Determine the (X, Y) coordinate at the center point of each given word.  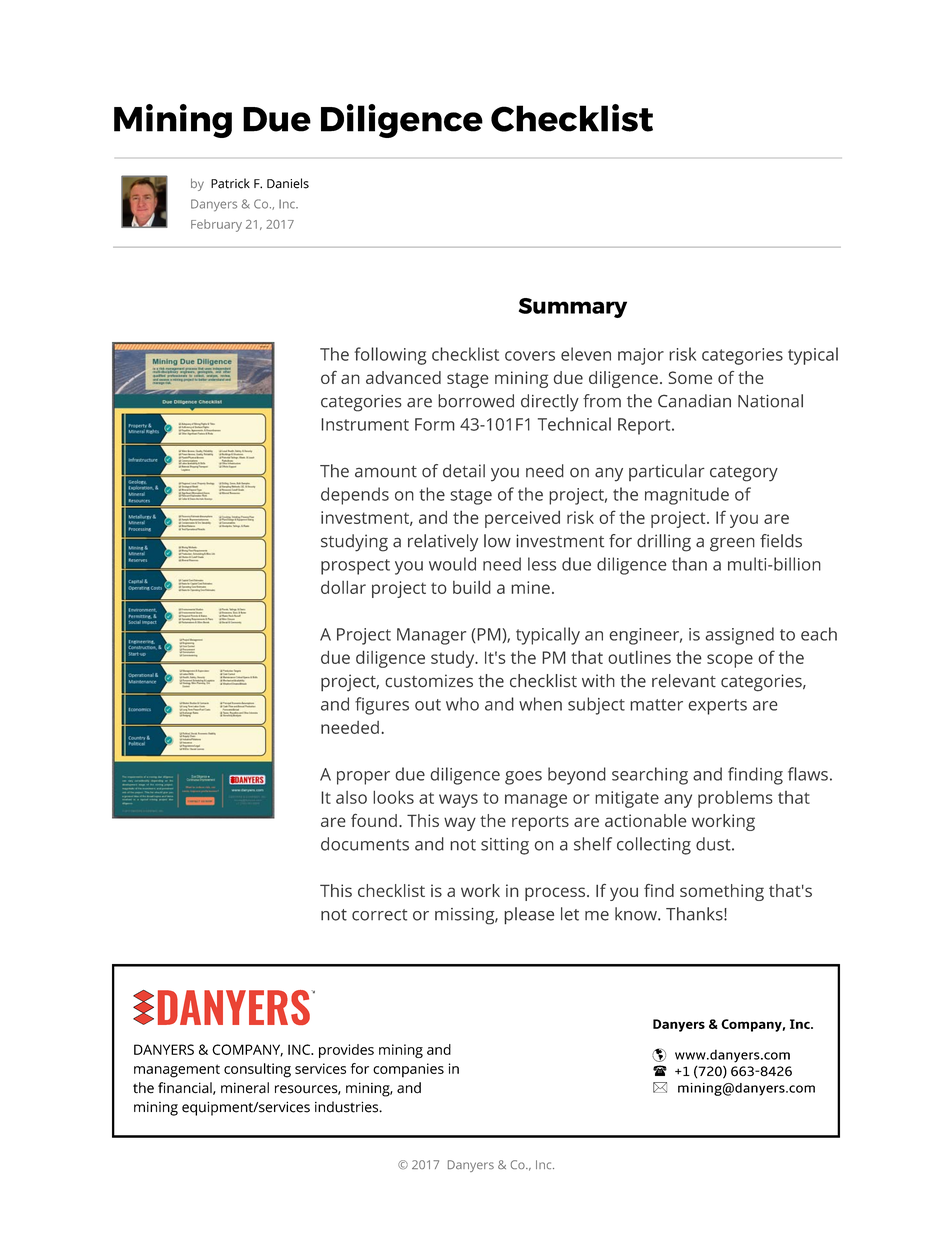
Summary (573, 308)
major (641, 356)
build (472, 587)
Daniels (288, 183)
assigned (740, 636)
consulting (257, 1070)
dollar (343, 587)
